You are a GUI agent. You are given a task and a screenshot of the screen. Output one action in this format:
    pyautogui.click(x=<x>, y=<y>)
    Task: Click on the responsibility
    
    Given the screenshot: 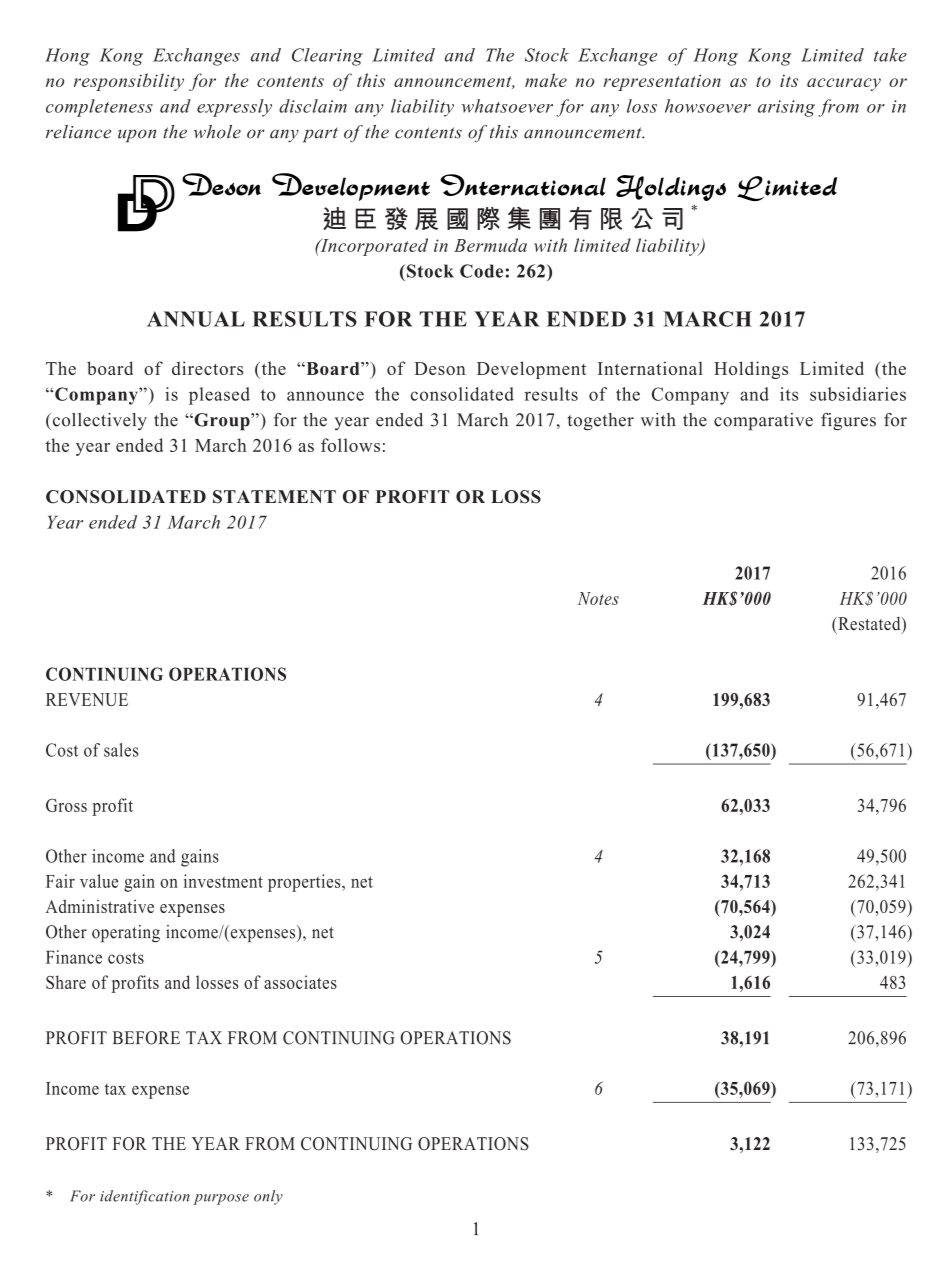 What is the action you would take?
    pyautogui.click(x=129, y=82)
